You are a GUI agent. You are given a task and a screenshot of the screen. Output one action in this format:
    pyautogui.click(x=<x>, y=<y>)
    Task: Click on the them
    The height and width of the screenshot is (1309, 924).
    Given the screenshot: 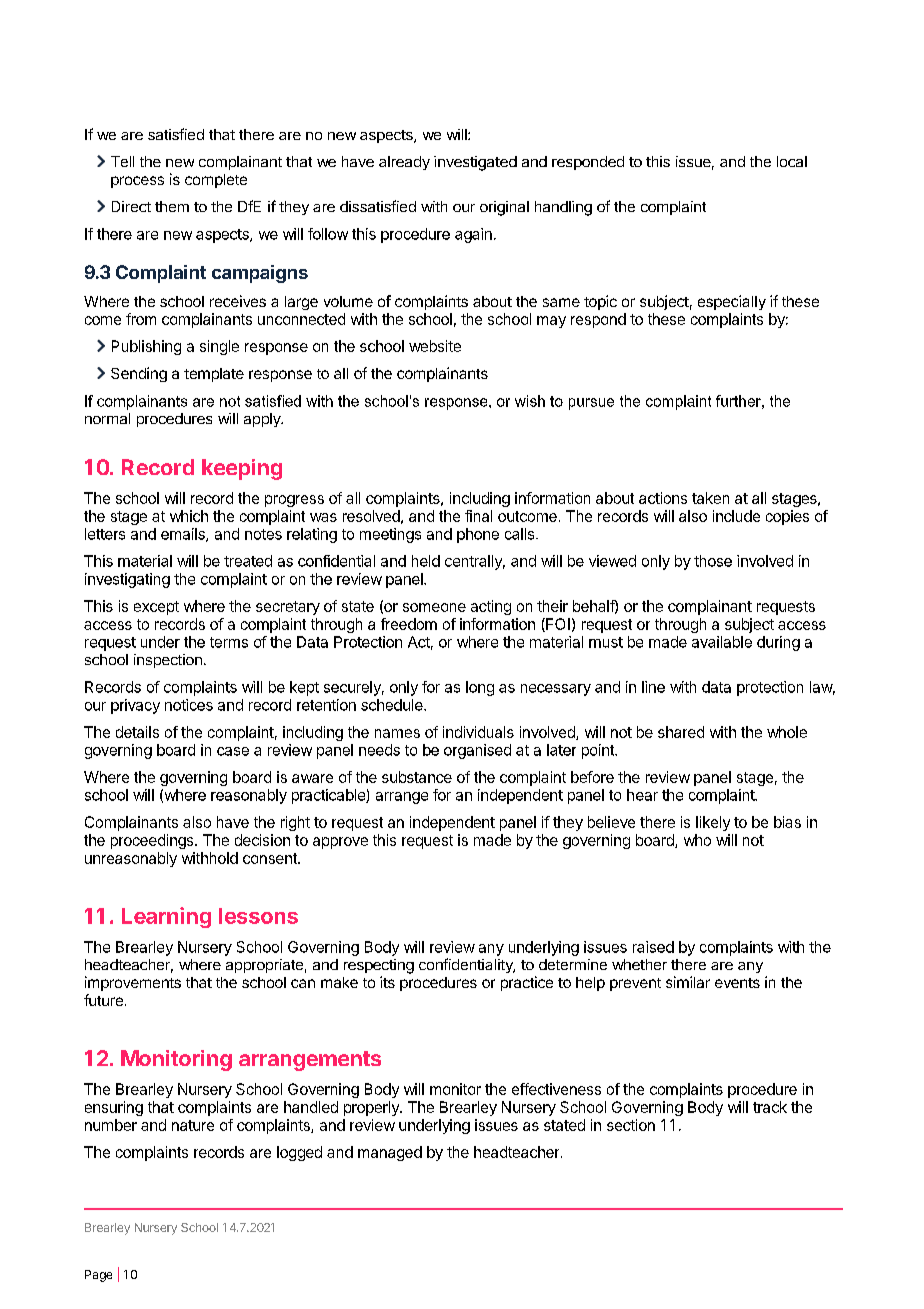 What is the action you would take?
    pyautogui.click(x=172, y=206)
